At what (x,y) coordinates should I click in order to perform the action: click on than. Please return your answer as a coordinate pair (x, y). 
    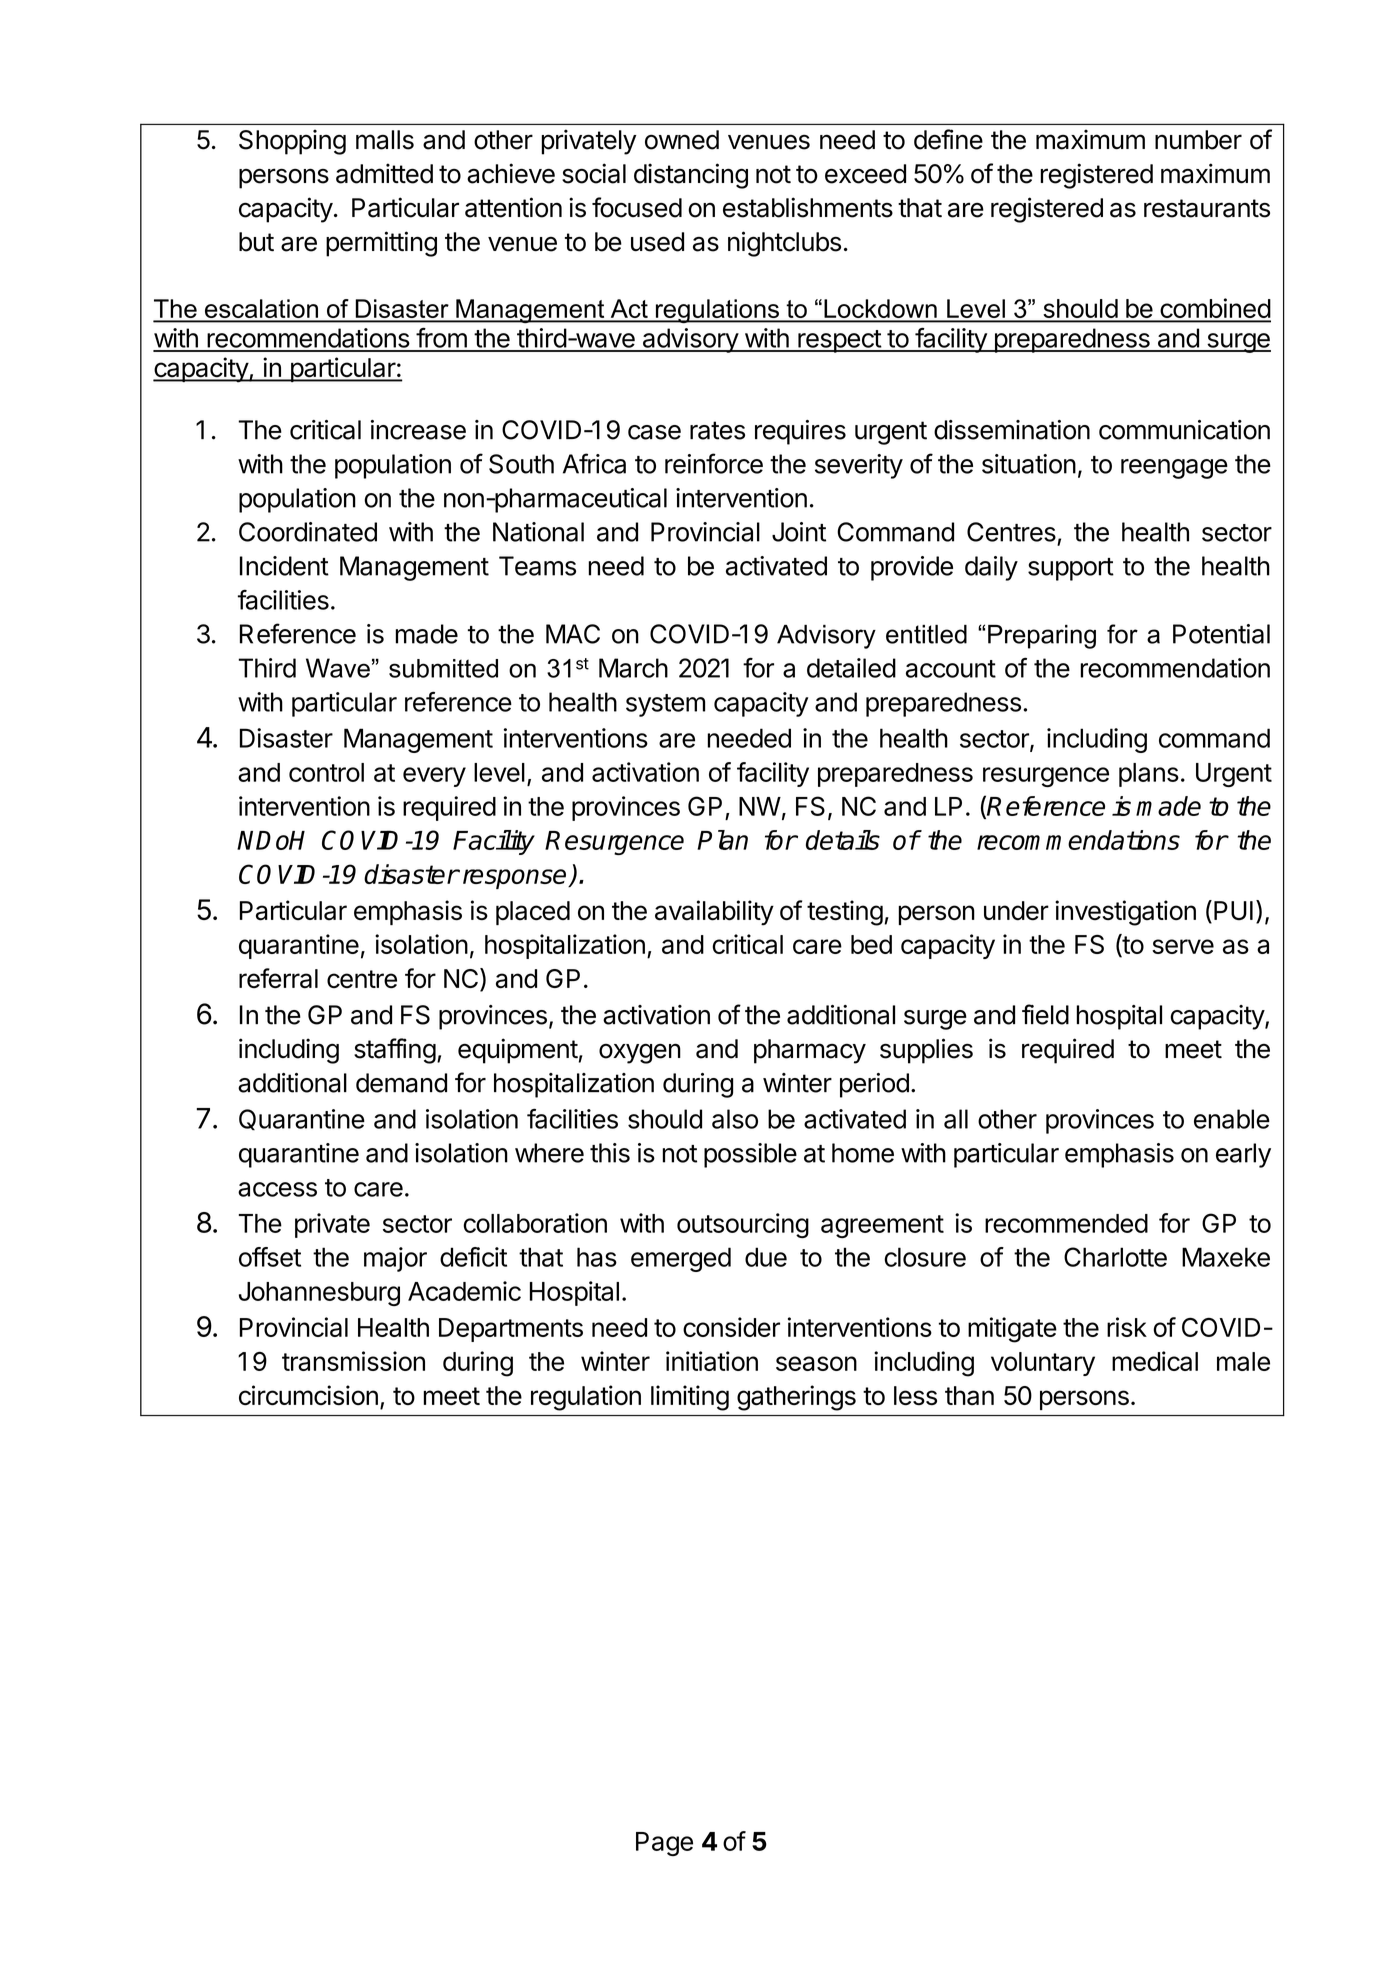
    Looking at the image, I should click on (969, 1395).
